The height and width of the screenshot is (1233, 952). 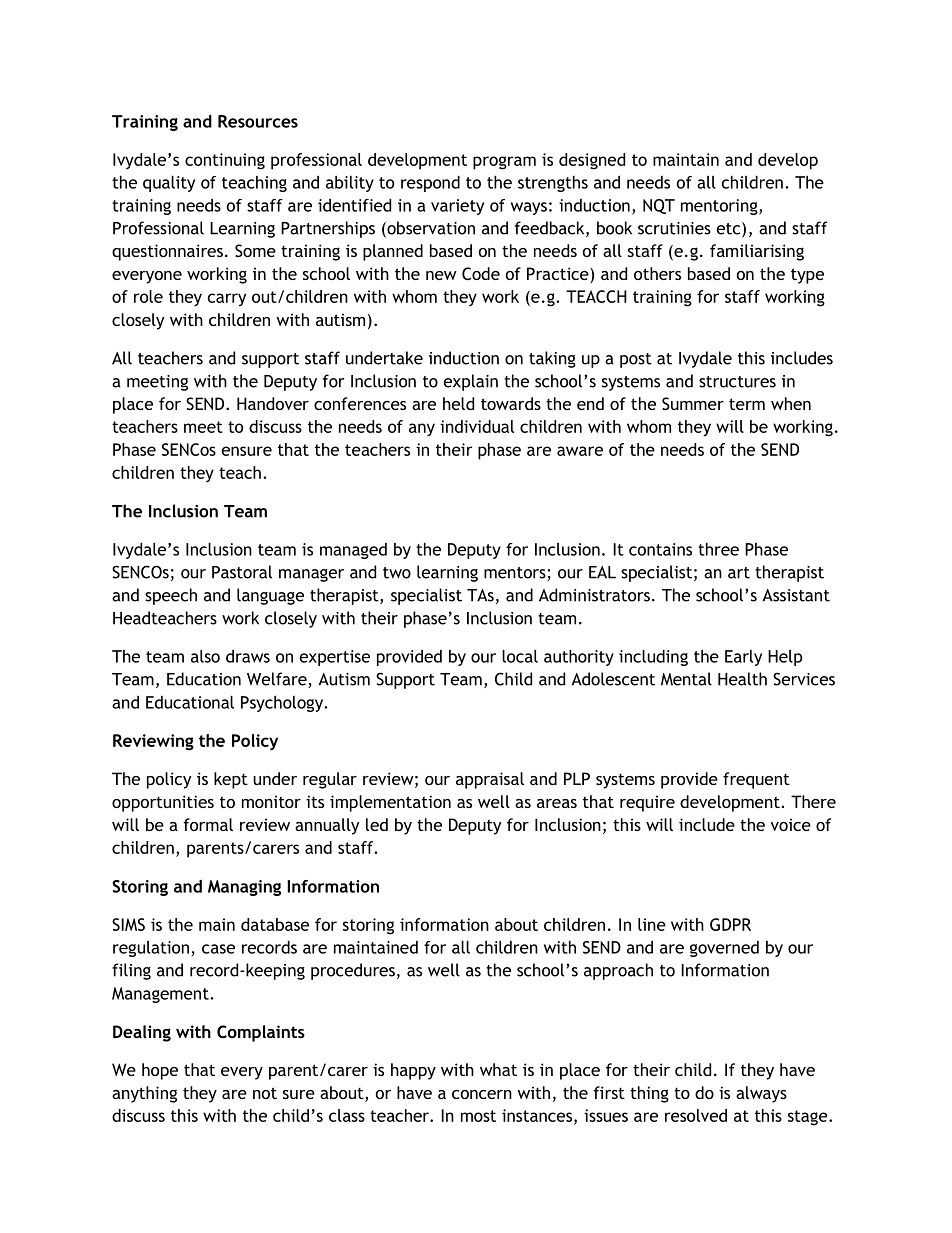 I want to click on program, so click(x=504, y=163).
